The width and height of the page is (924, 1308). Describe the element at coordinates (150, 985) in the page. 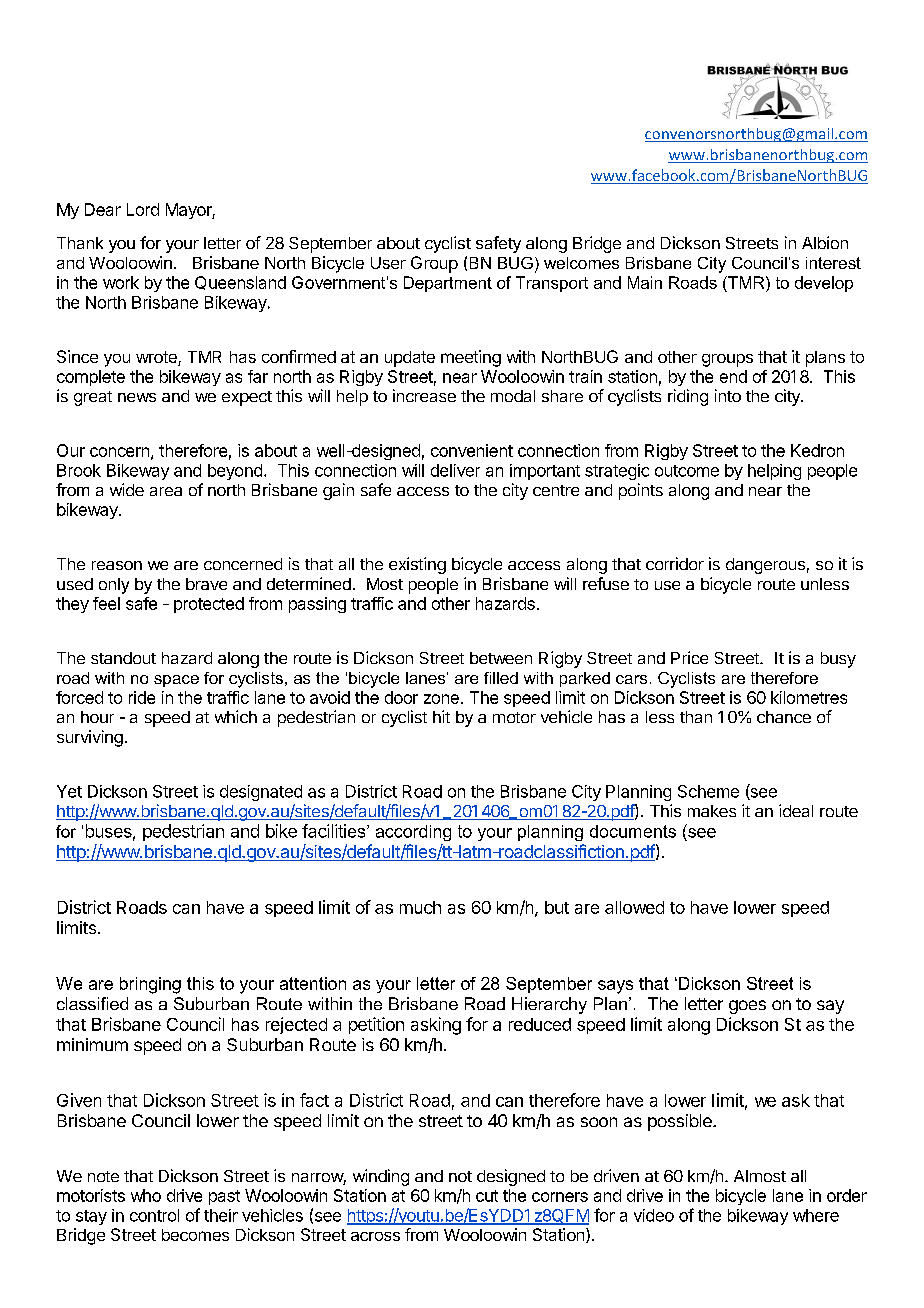

I see `bringing` at that location.
